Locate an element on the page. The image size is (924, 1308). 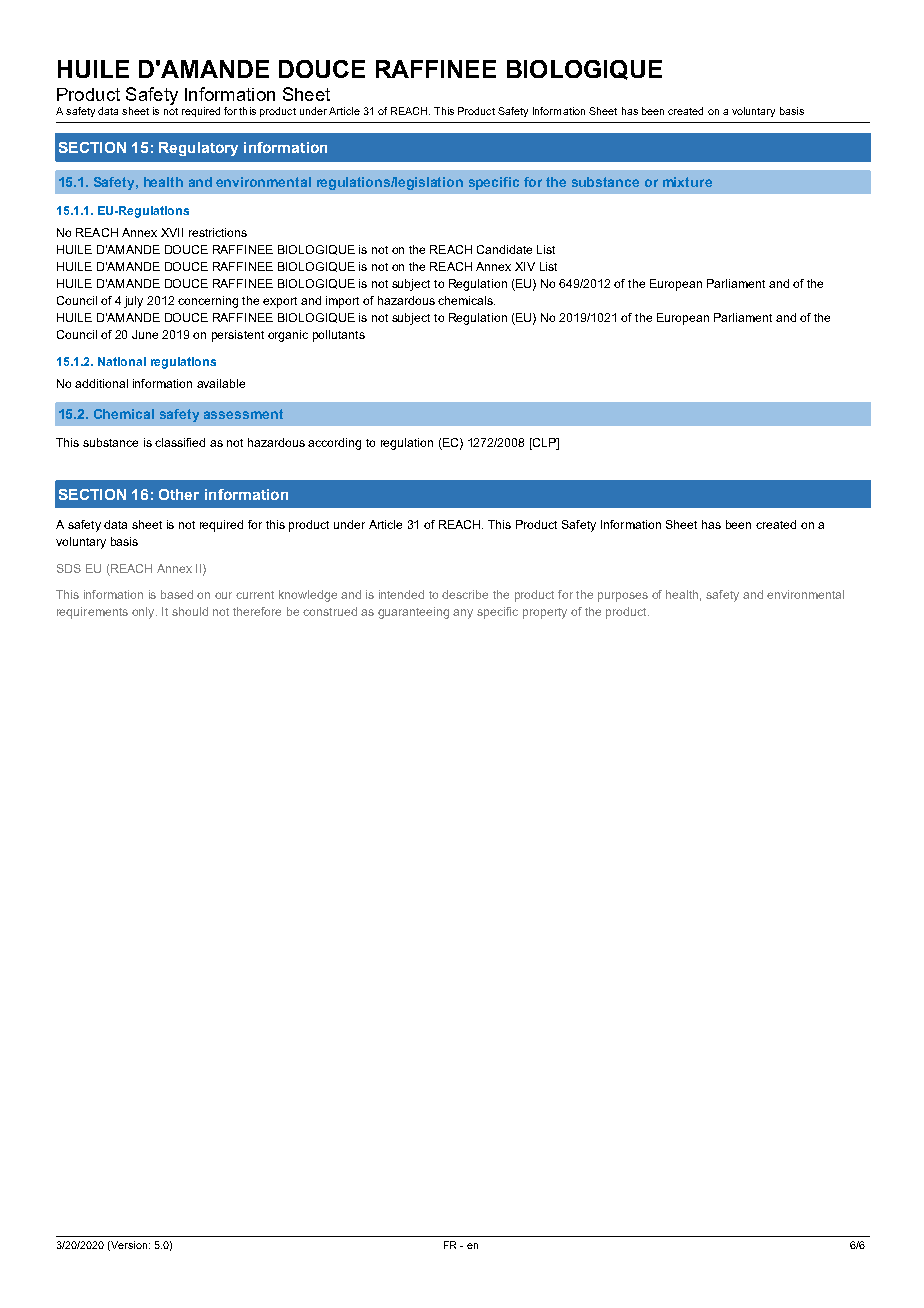
Other is located at coordinates (179, 494).
